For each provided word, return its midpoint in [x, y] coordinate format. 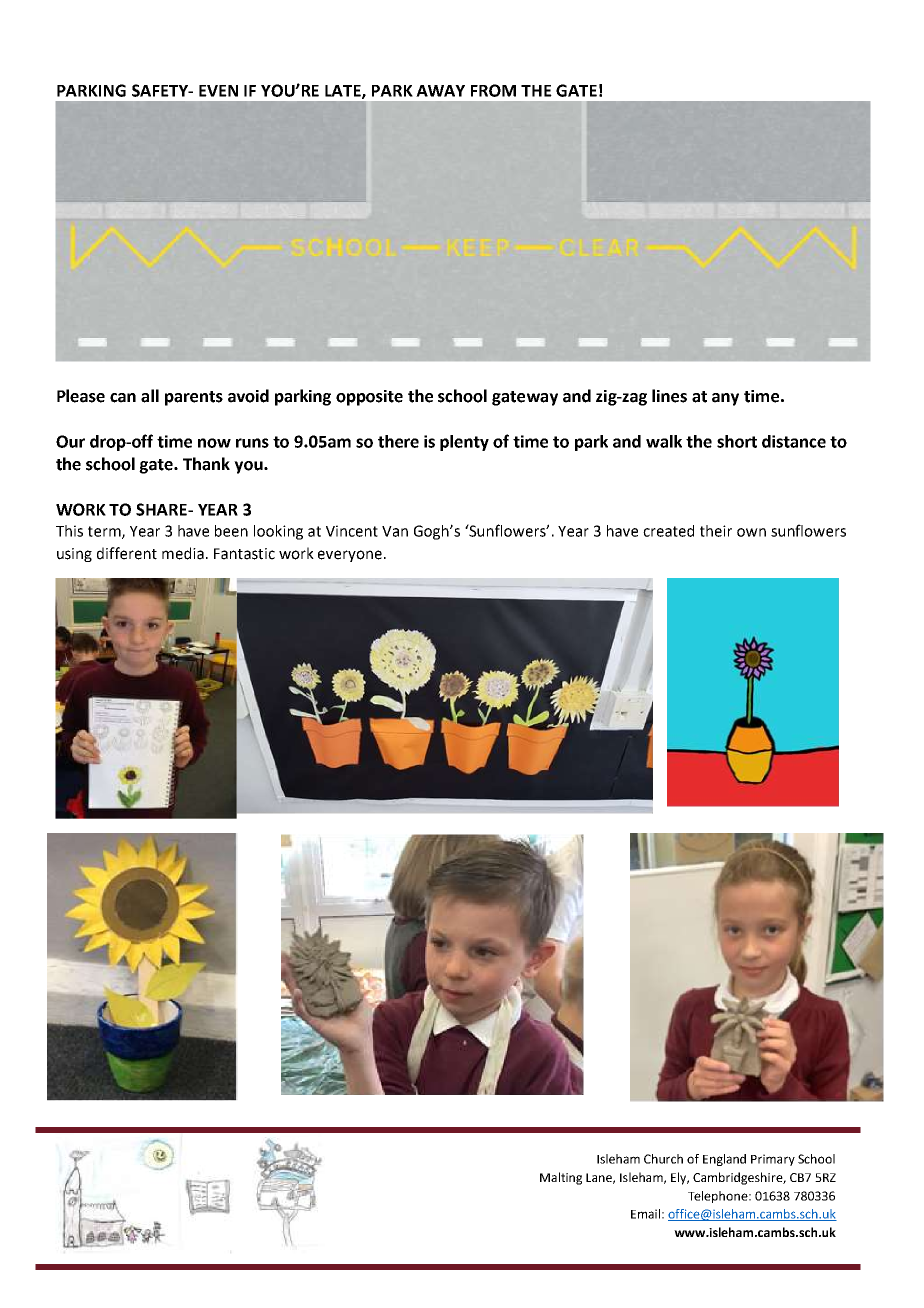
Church [663, 1159]
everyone [350, 556]
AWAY [440, 91]
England [724, 1160]
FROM [493, 90]
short [737, 441]
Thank [206, 464]
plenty [464, 443]
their [716, 531]
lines [669, 396]
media [183, 553]
